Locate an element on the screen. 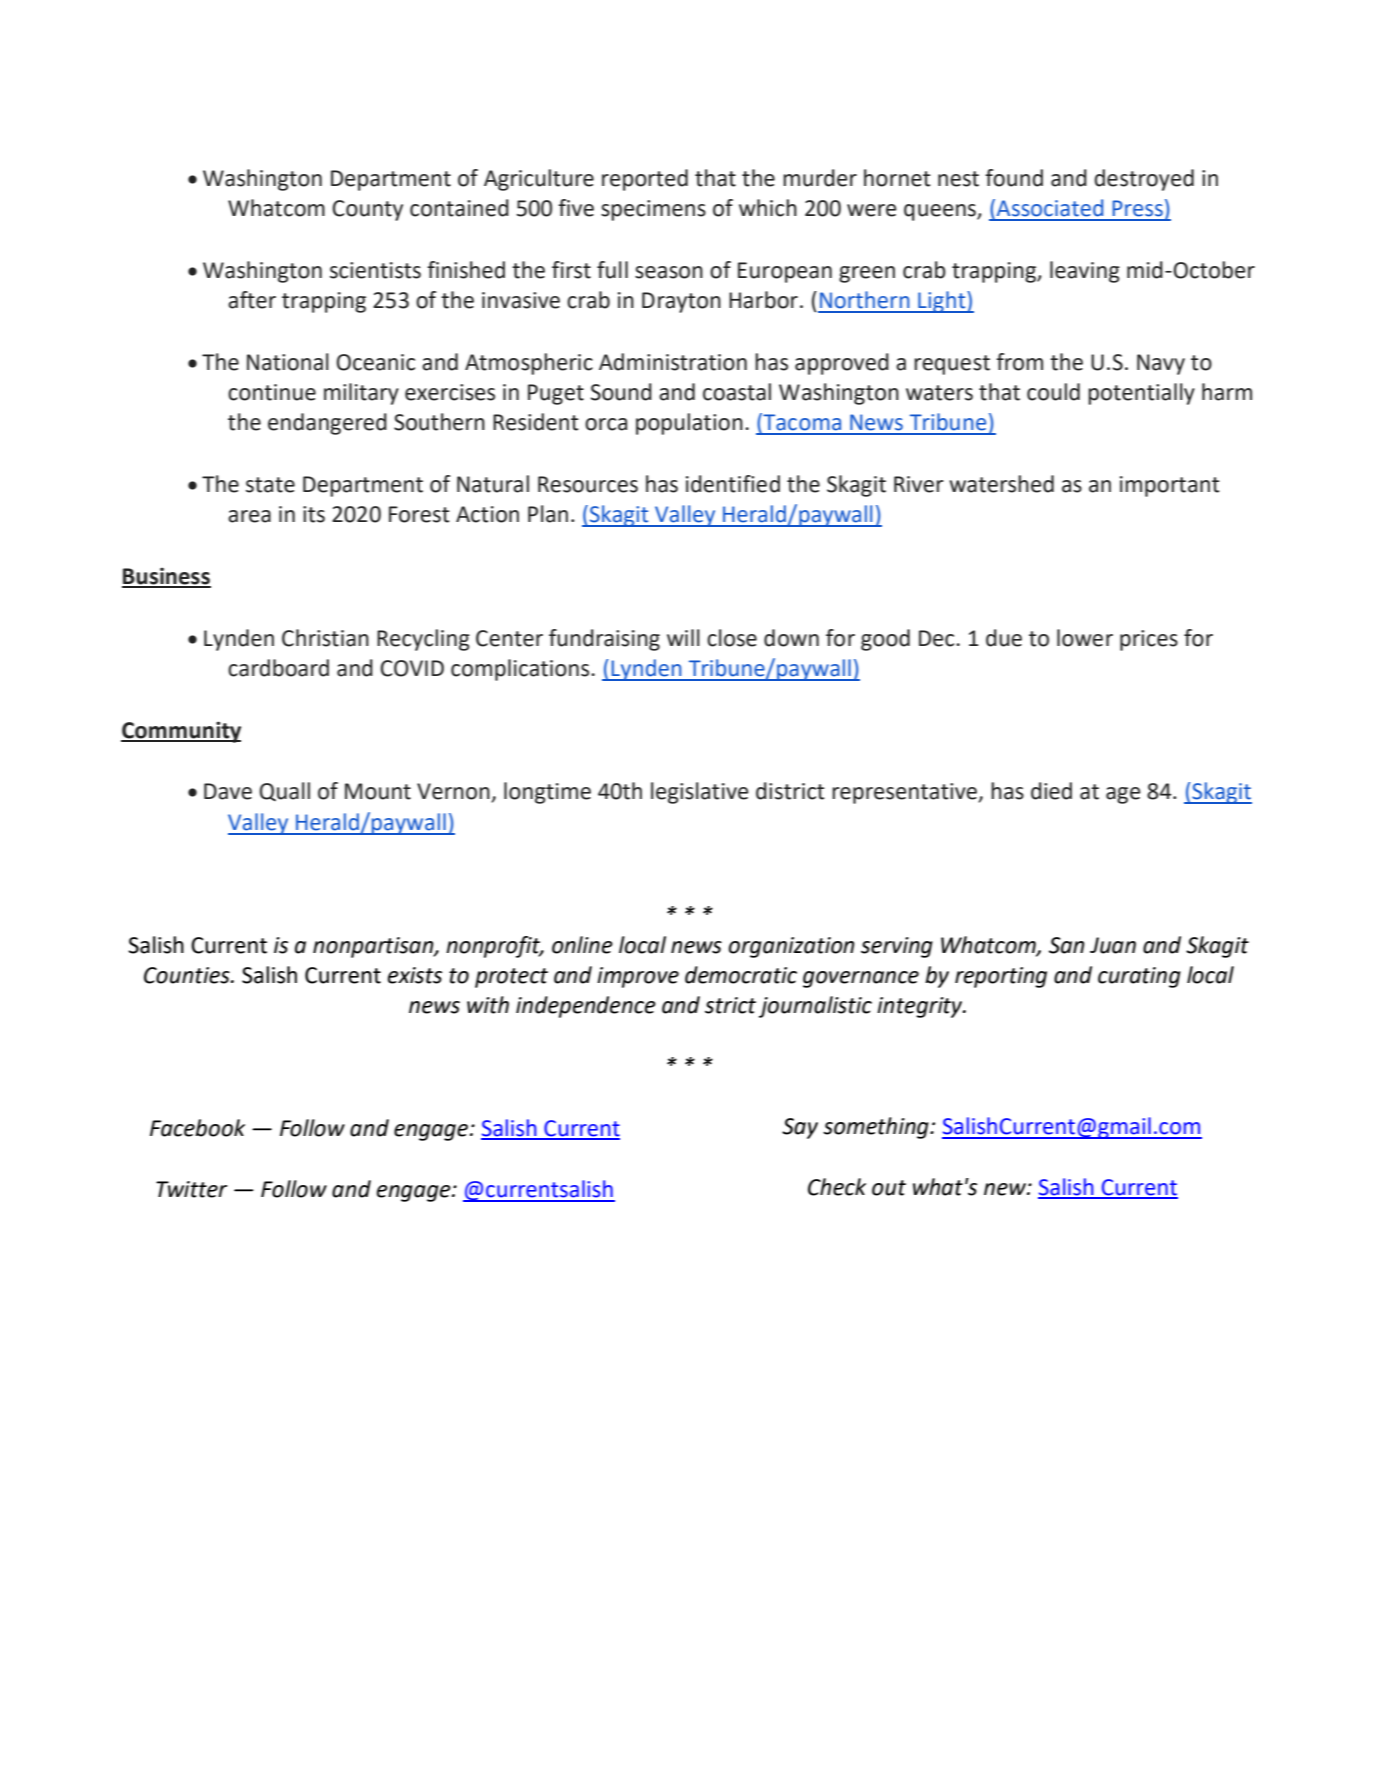 This screenshot has width=1377, height=1783. County is located at coordinates (367, 210).
